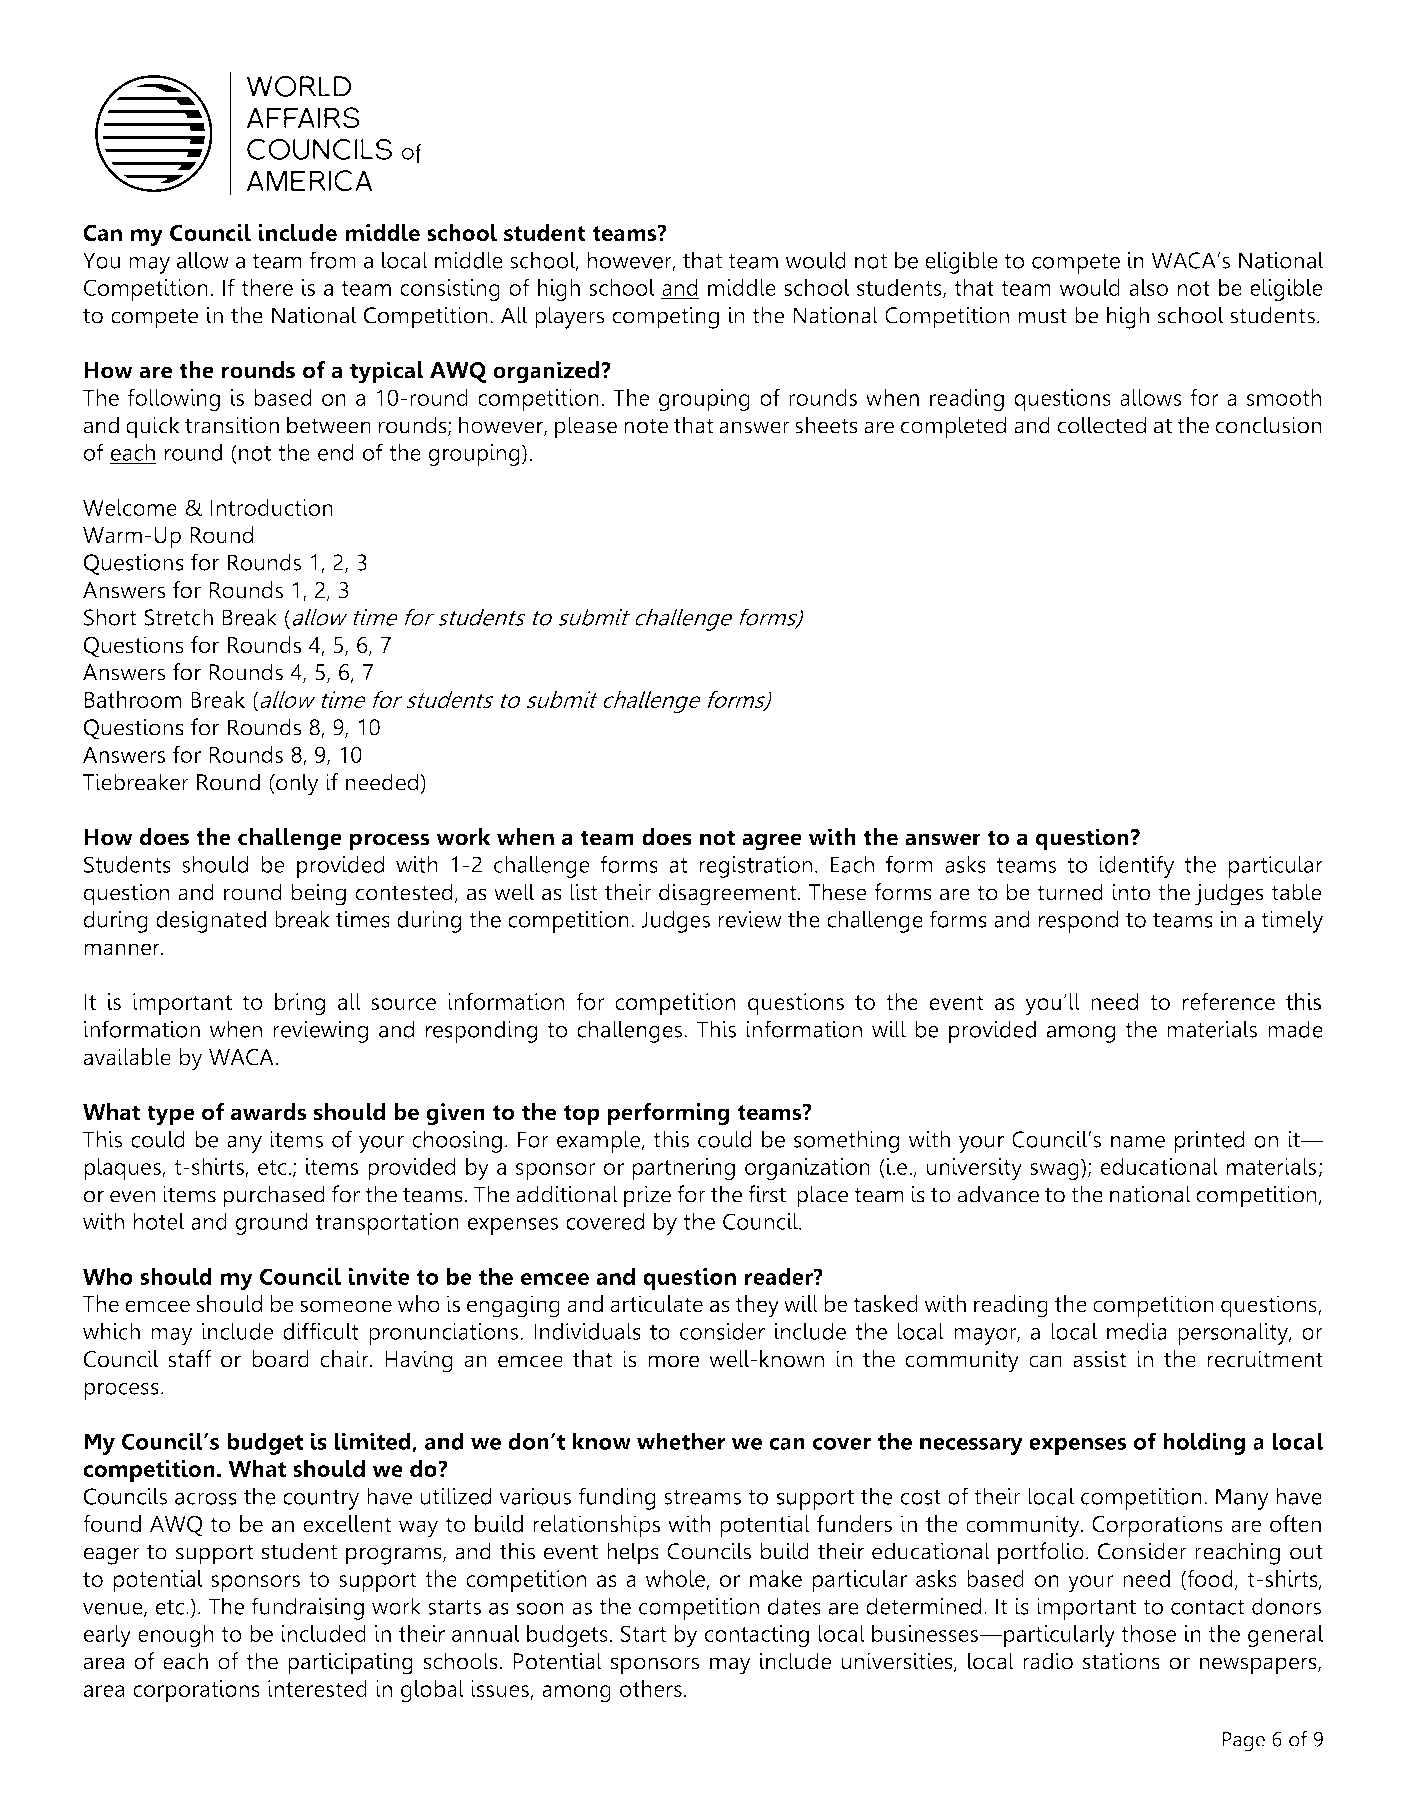 The height and width of the screenshot is (1819, 1406). What do you see at coordinates (1148, 287) in the screenshot?
I see `also` at bounding box center [1148, 287].
